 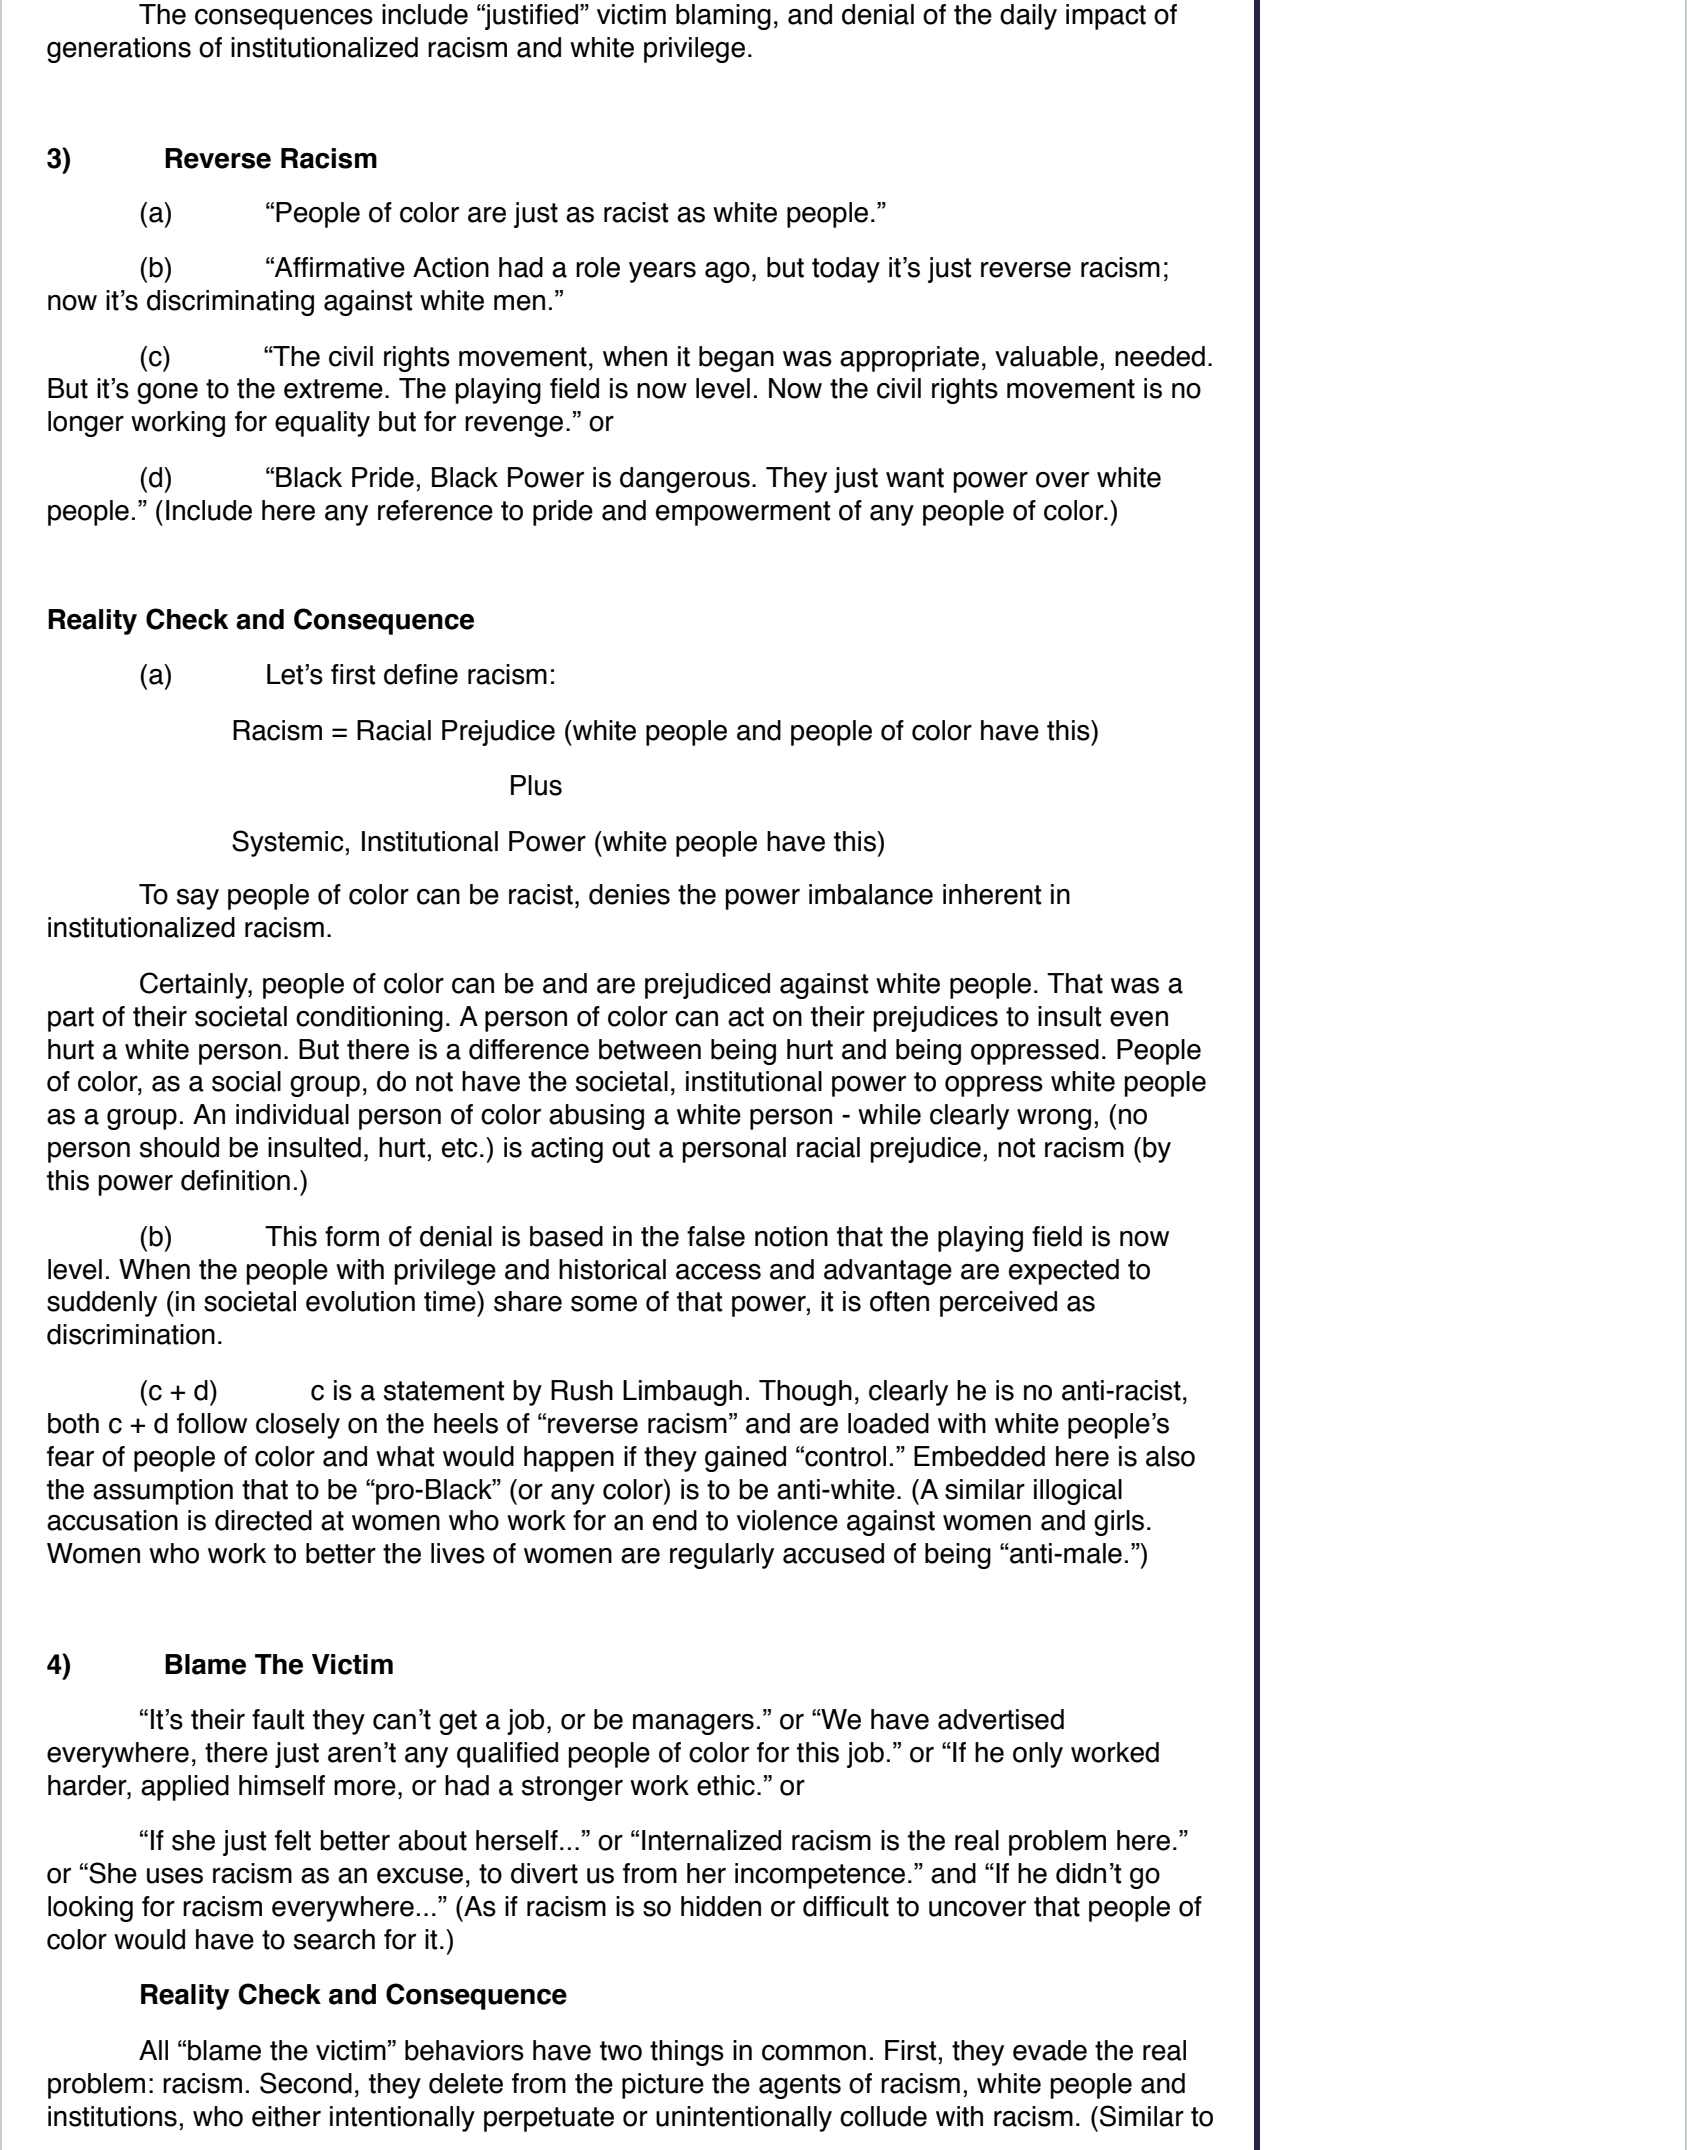 What do you see at coordinates (1050, 2050) in the screenshot?
I see `evade` at bounding box center [1050, 2050].
